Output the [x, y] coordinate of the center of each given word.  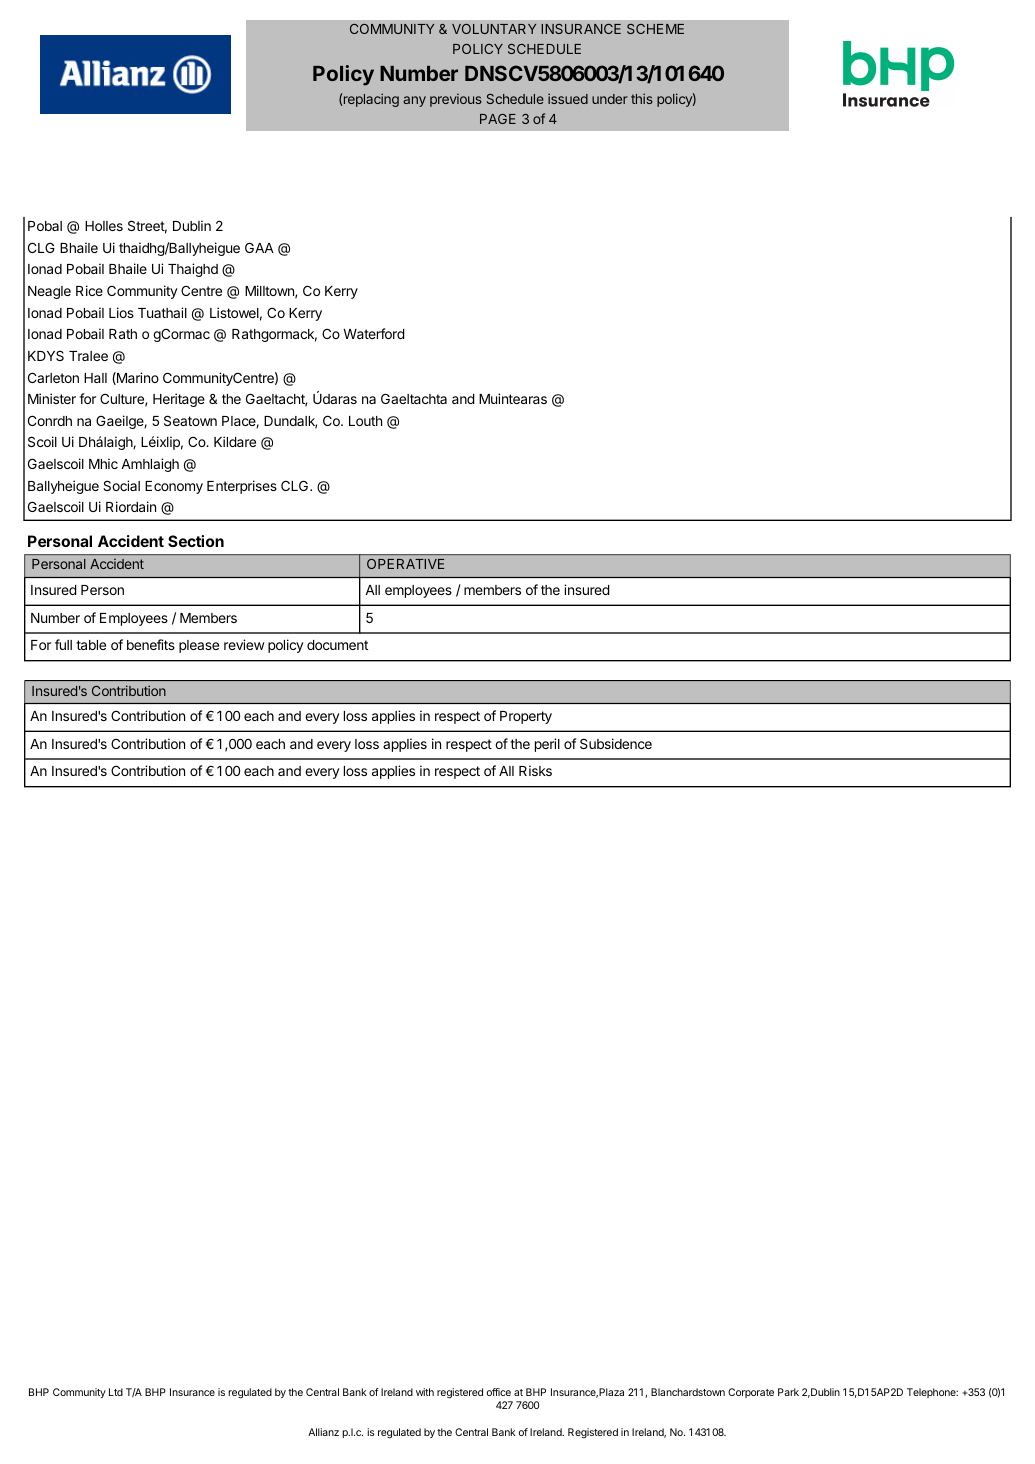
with [425, 1392]
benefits [151, 644]
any [414, 101]
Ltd [116, 1392]
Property [526, 717]
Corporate [751, 1393]
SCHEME [655, 29]
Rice [89, 290]
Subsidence [616, 743]
